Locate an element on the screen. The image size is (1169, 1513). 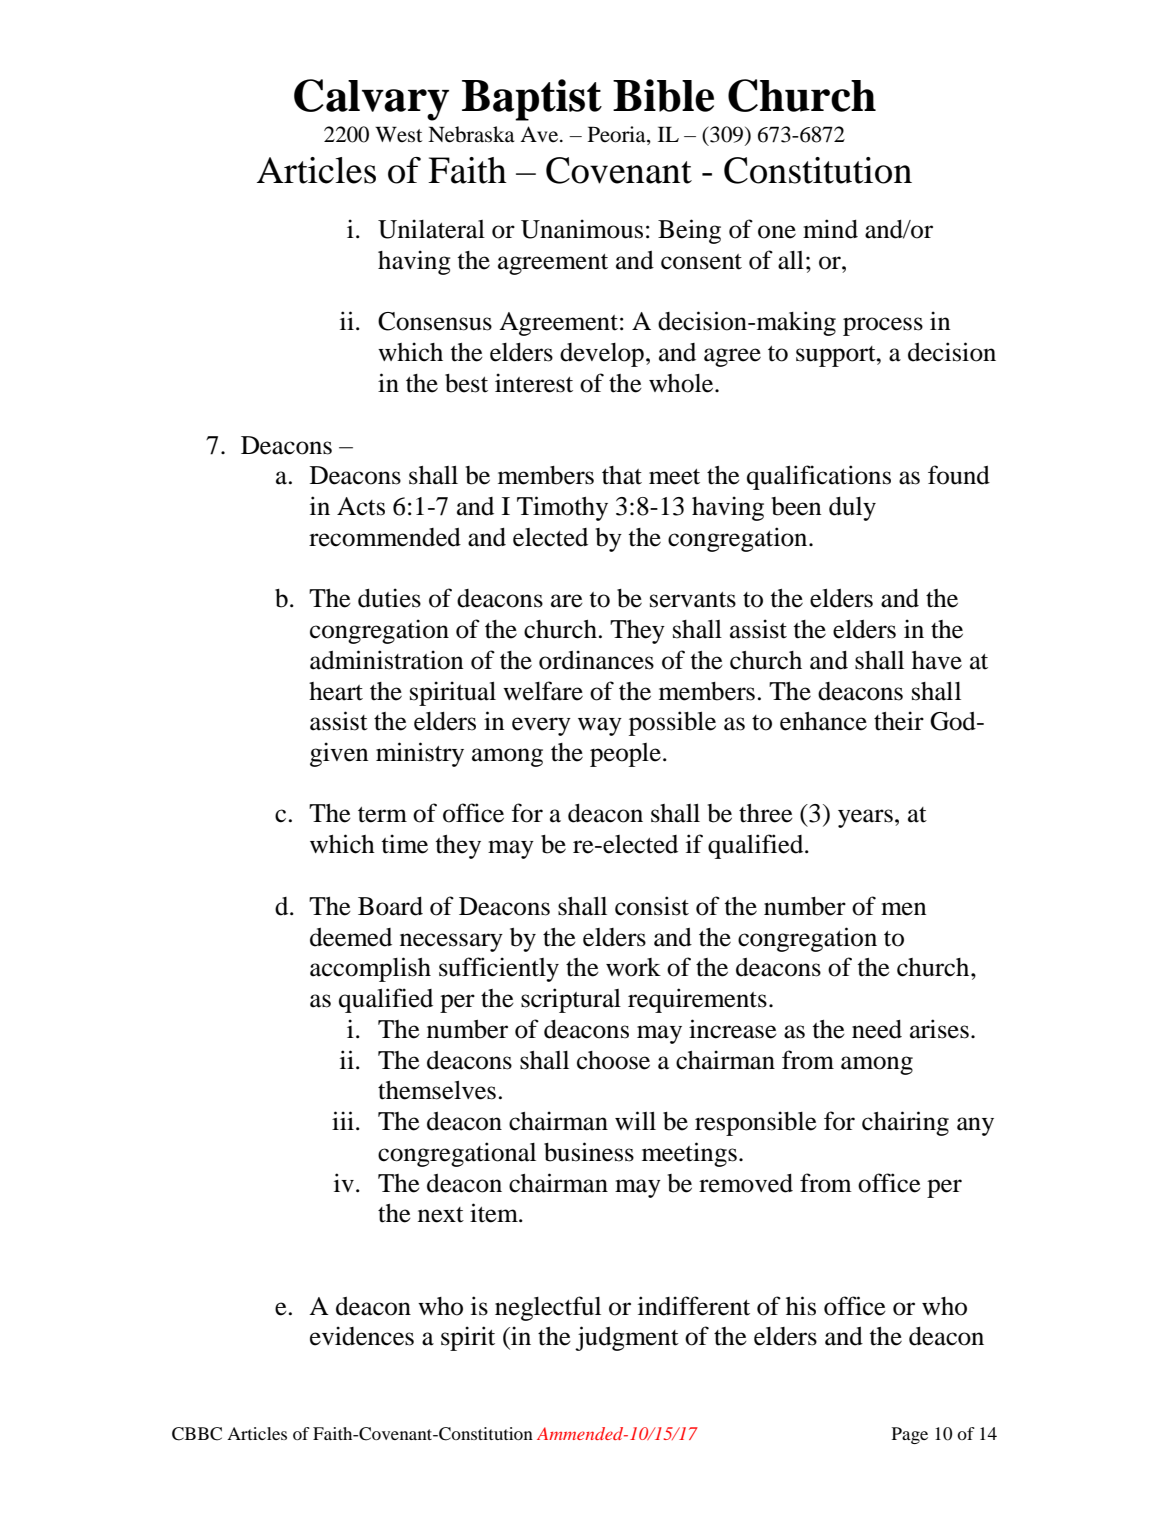
evidences is located at coordinates (362, 1336).
